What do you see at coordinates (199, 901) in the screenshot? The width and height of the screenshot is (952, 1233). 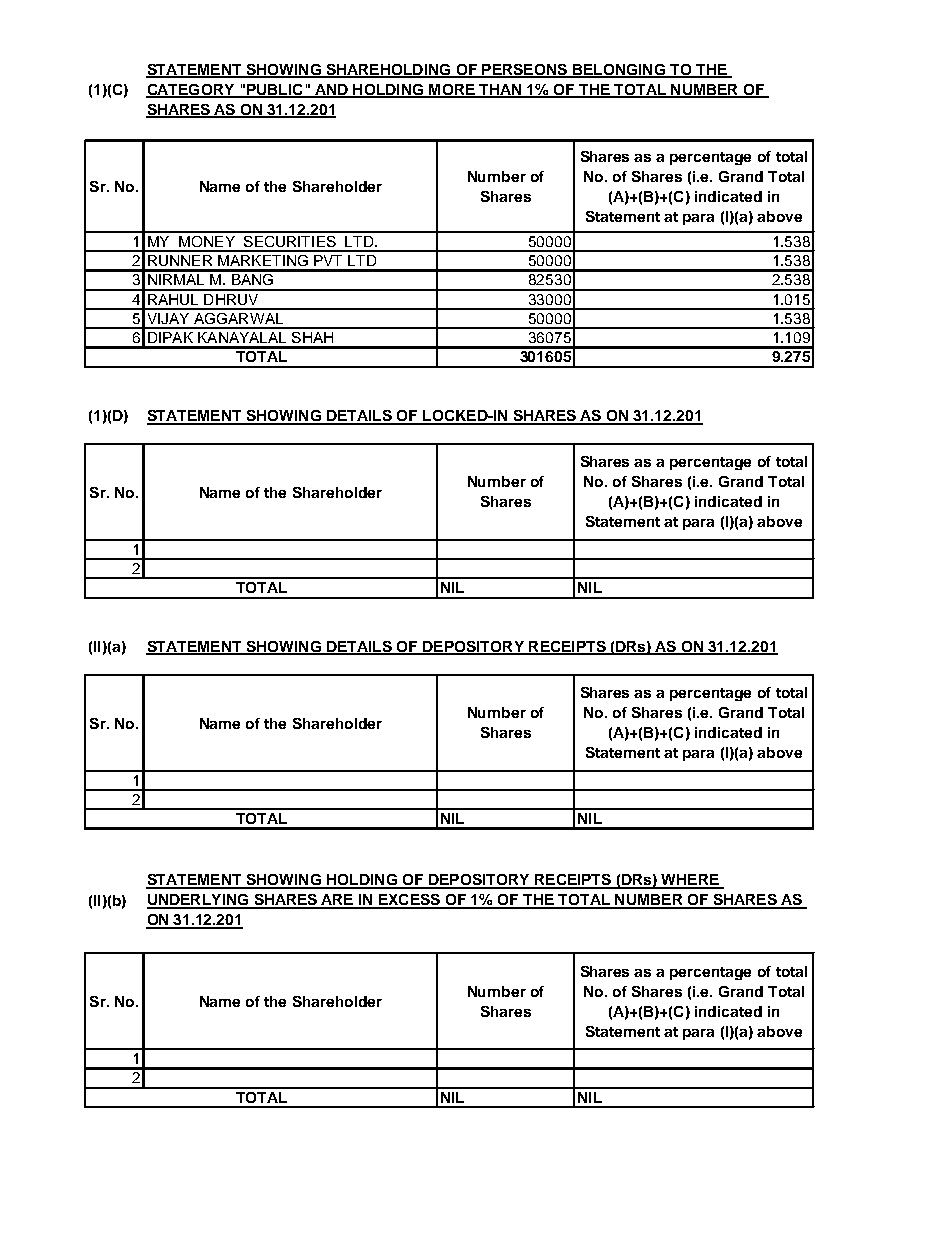 I see `UNDERLYING` at bounding box center [199, 901].
